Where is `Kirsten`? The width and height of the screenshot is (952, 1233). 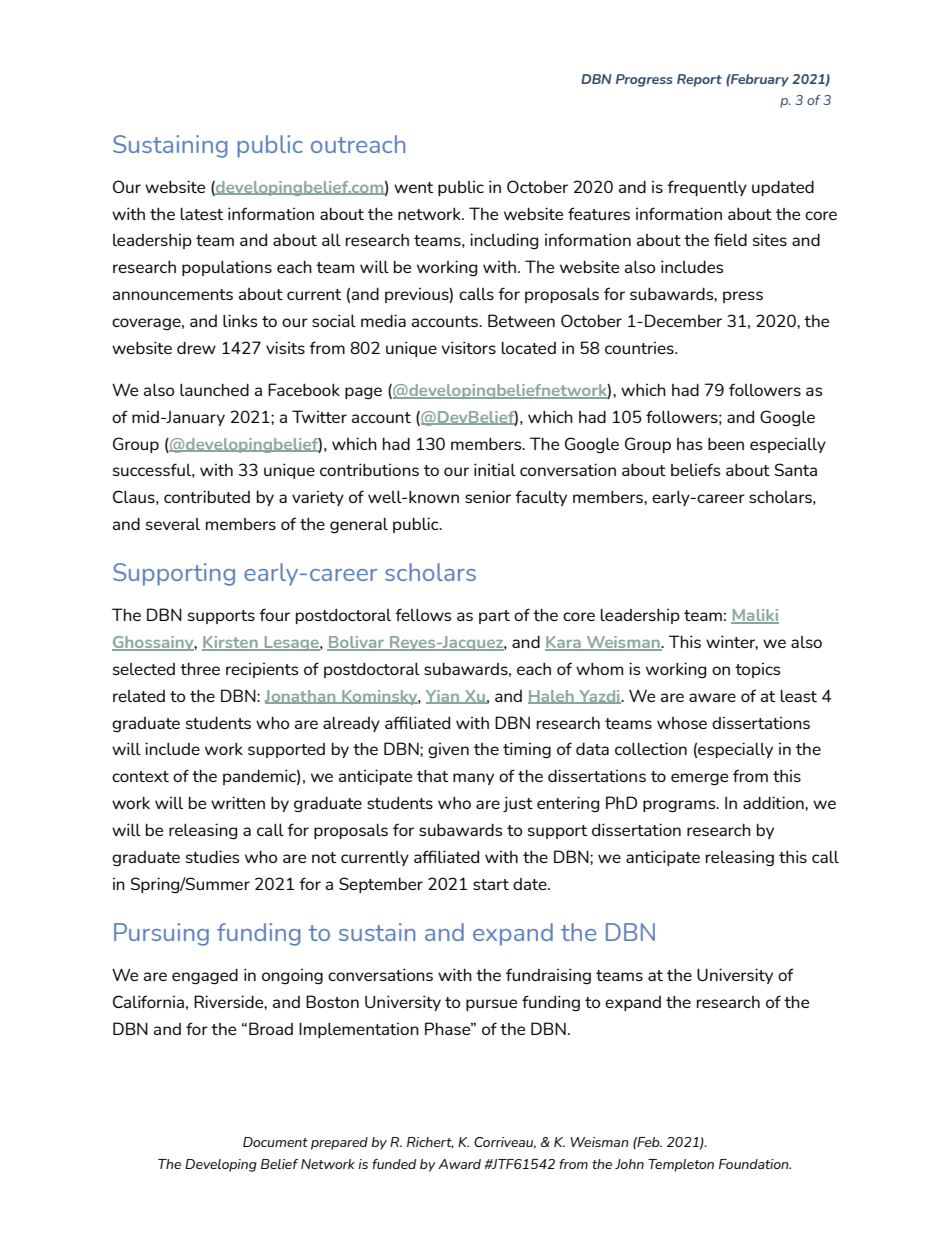
Kirsten is located at coordinates (231, 643).
